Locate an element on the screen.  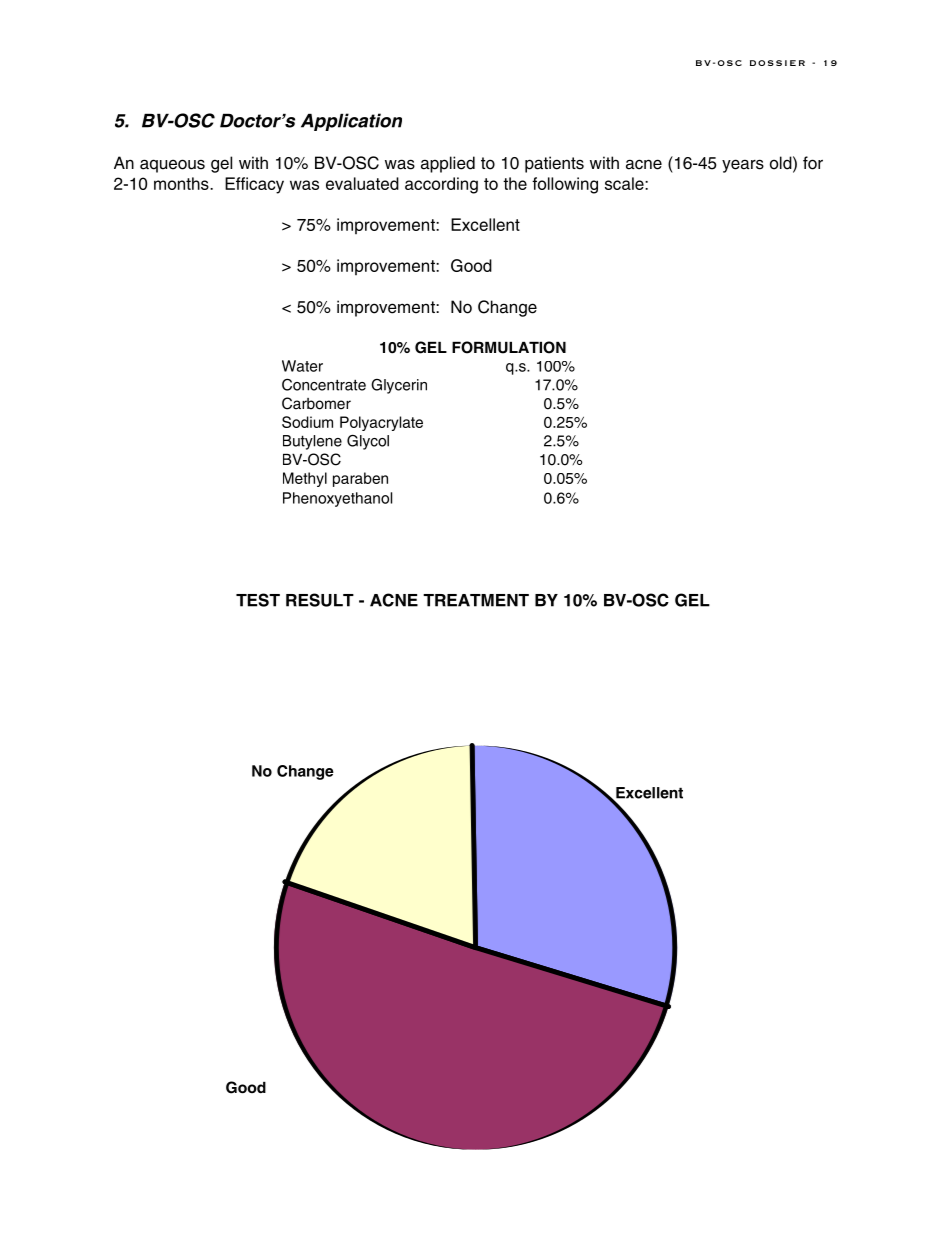
FORMULATION is located at coordinates (509, 347).
